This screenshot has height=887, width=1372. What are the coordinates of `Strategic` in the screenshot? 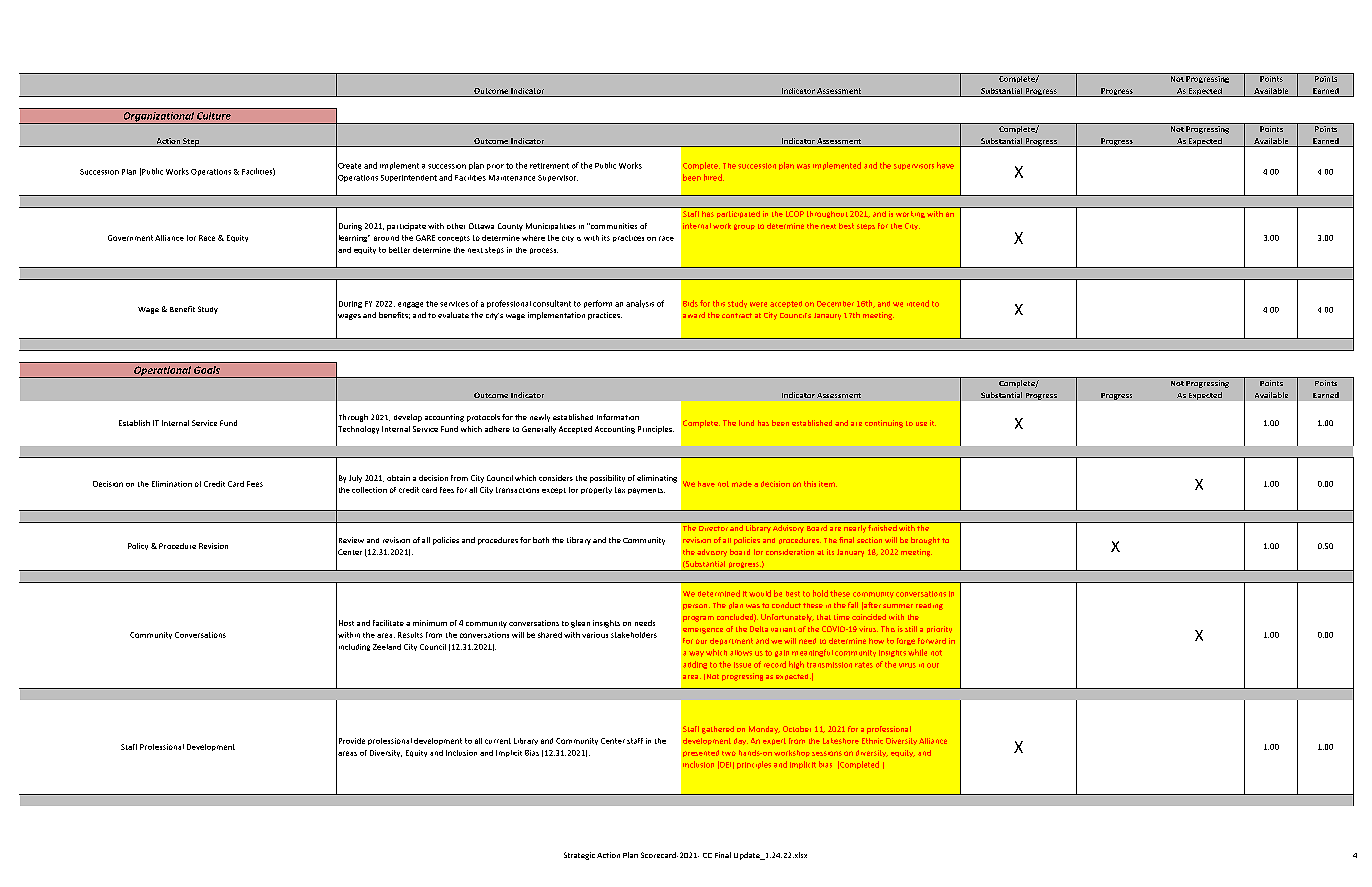 It's located at (579, 856).
